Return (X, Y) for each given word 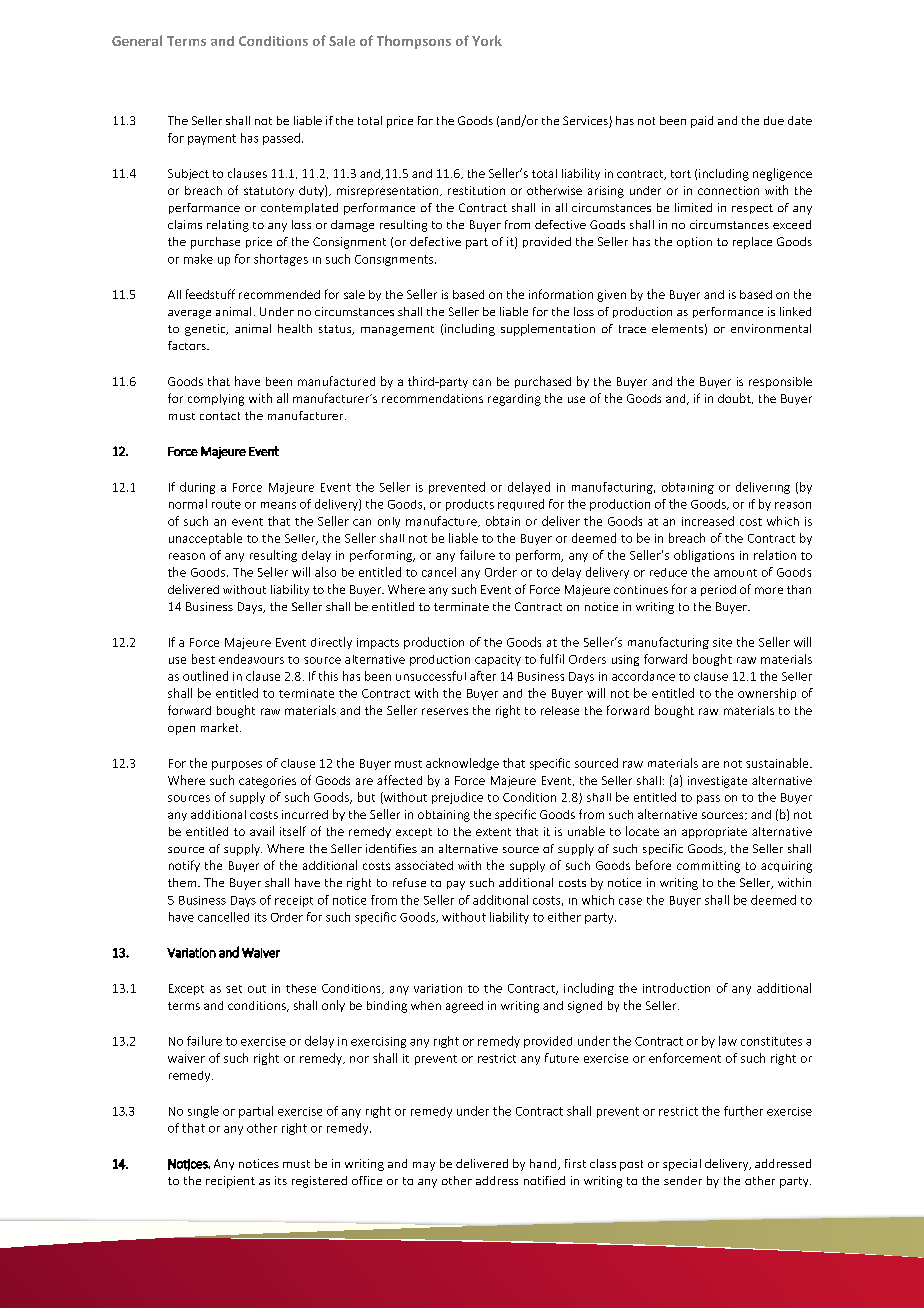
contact (220, 416)
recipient (230, 1182)
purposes (237, 765)
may (424, 1166)
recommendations (432, 398)
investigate (717, 782)
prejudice (457, 798)
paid (702, 122)
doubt (735, 398)
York (487, 40)
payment (212, 139)
